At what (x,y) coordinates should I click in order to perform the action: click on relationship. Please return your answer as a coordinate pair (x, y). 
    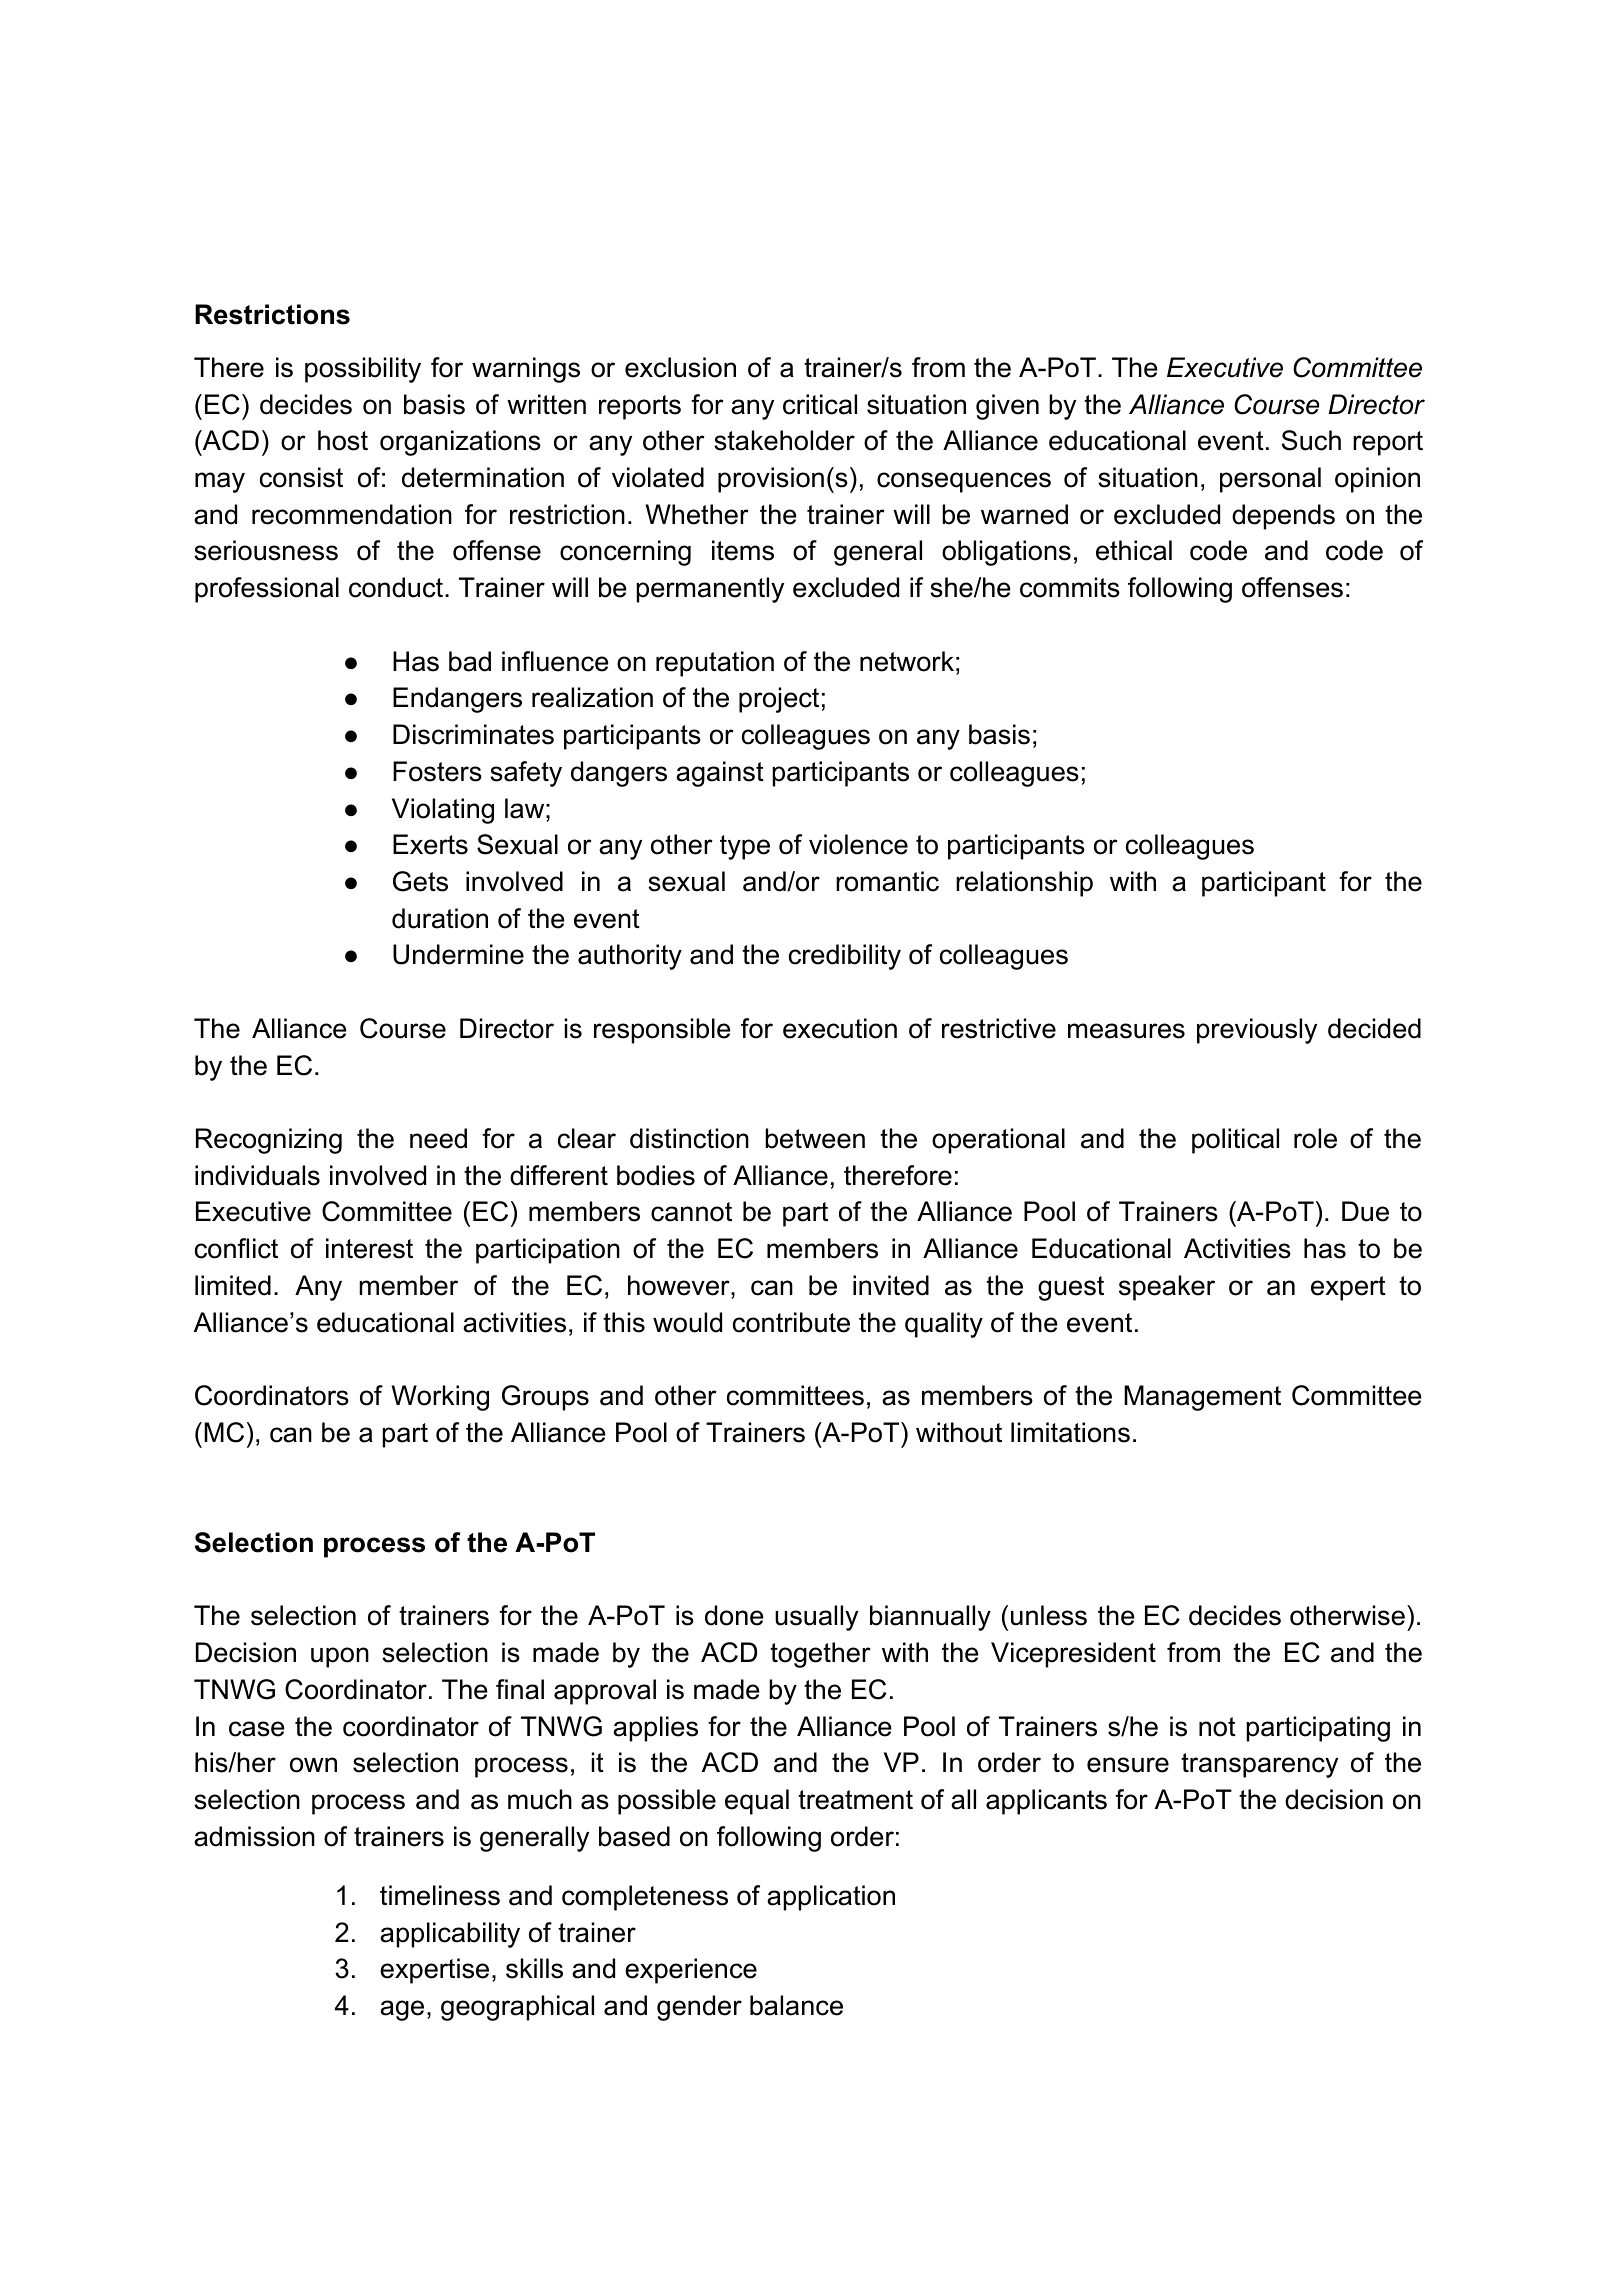
    Looking at the image, I should click on (1024, 884).
